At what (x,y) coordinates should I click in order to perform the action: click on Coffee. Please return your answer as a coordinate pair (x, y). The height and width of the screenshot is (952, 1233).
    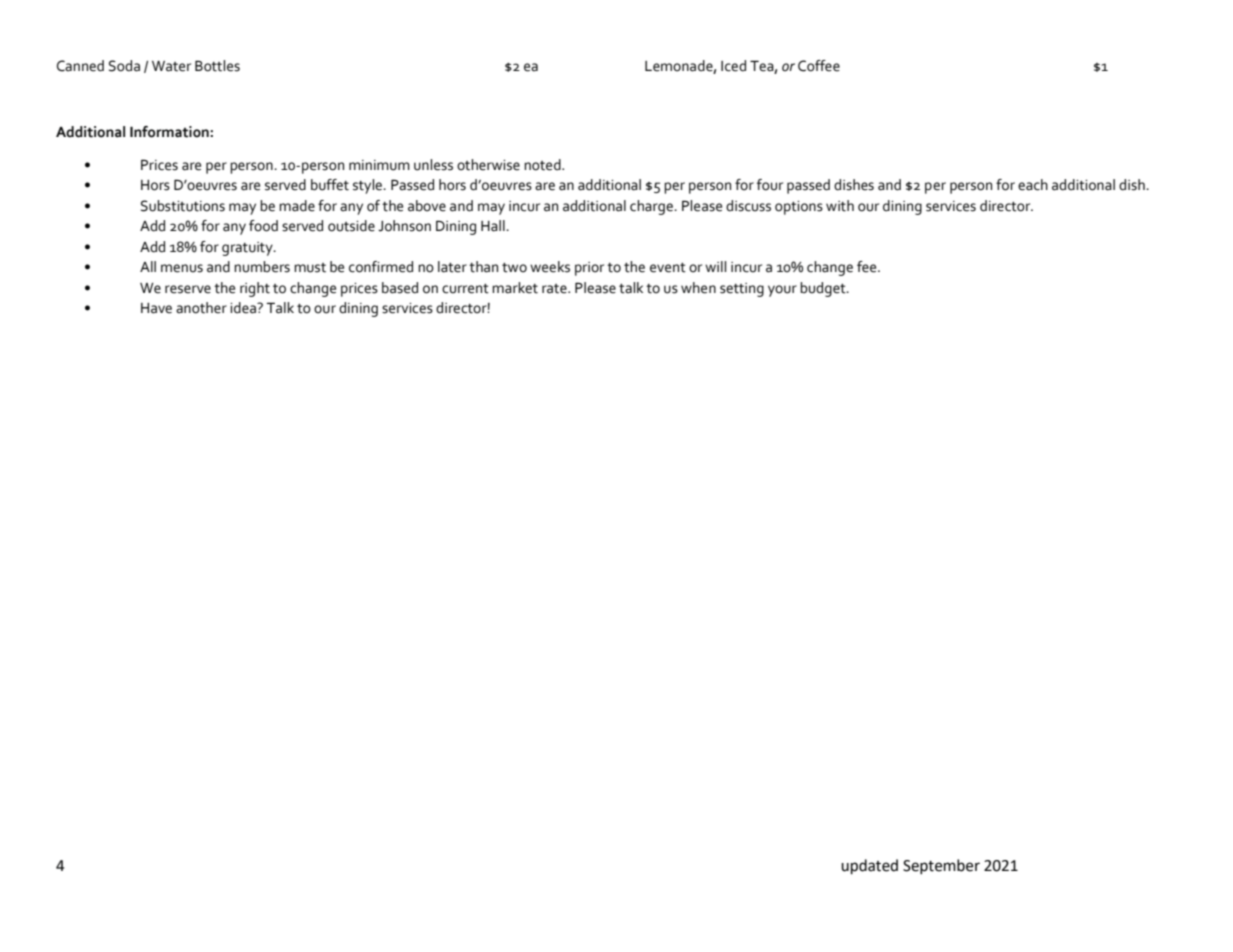
    Looking at the image, I should click on (819, 66).
